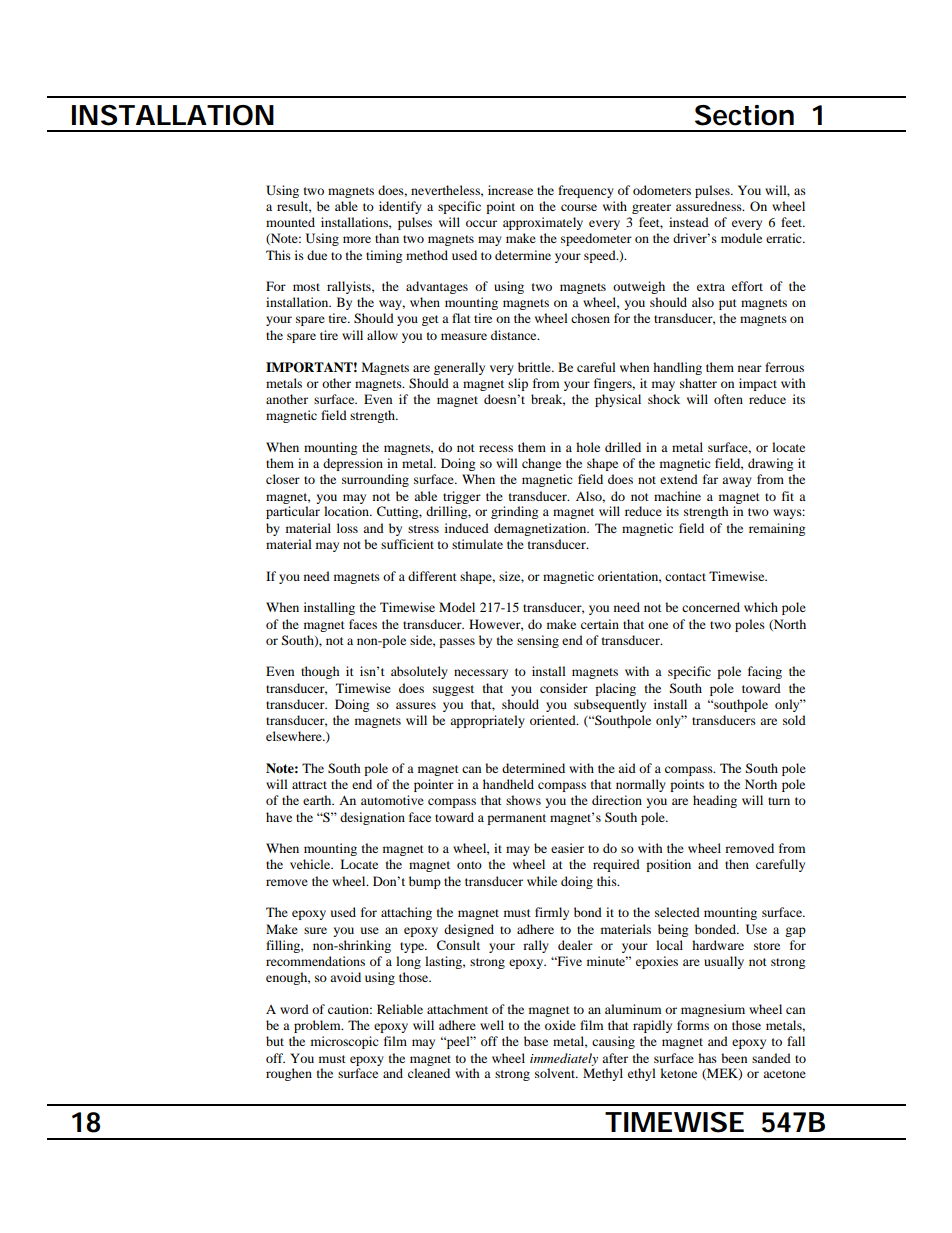 The width and height of the screenshot is (952, 1233). What do you see at coordinates (554, 720) in the screenshot?
I see `oriented` at bounding box center [554, 720].
